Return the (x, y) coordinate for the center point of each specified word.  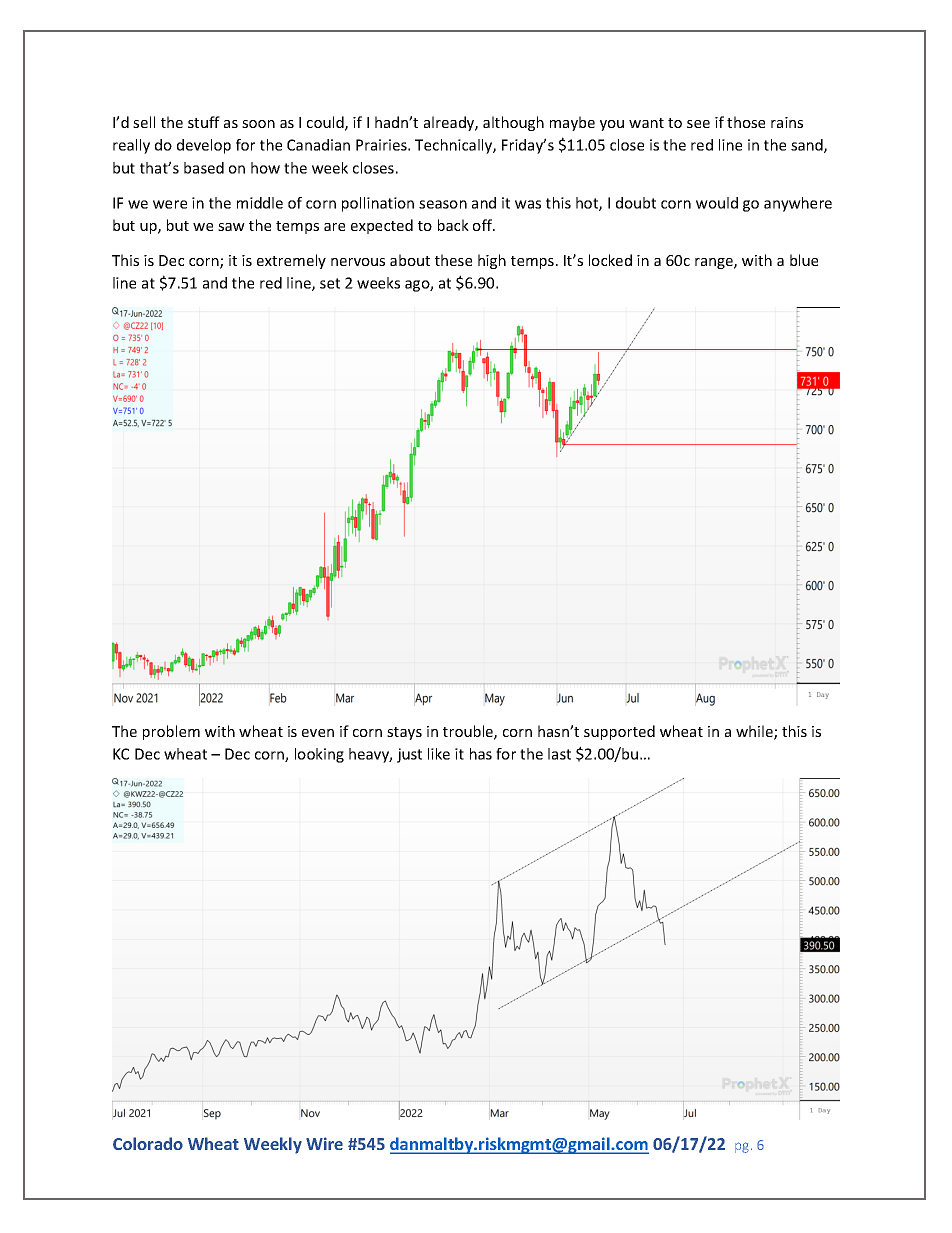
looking (319, 755)
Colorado (148, 1143)
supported (619, 732)
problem (171, 732)
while (755, 732)
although (513, 123)
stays (404, 733)
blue (804, 260)
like (439, 754)
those (746, 122)
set (330, 283)
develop (204, 146)
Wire (324, 1143)
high (492, 261)
